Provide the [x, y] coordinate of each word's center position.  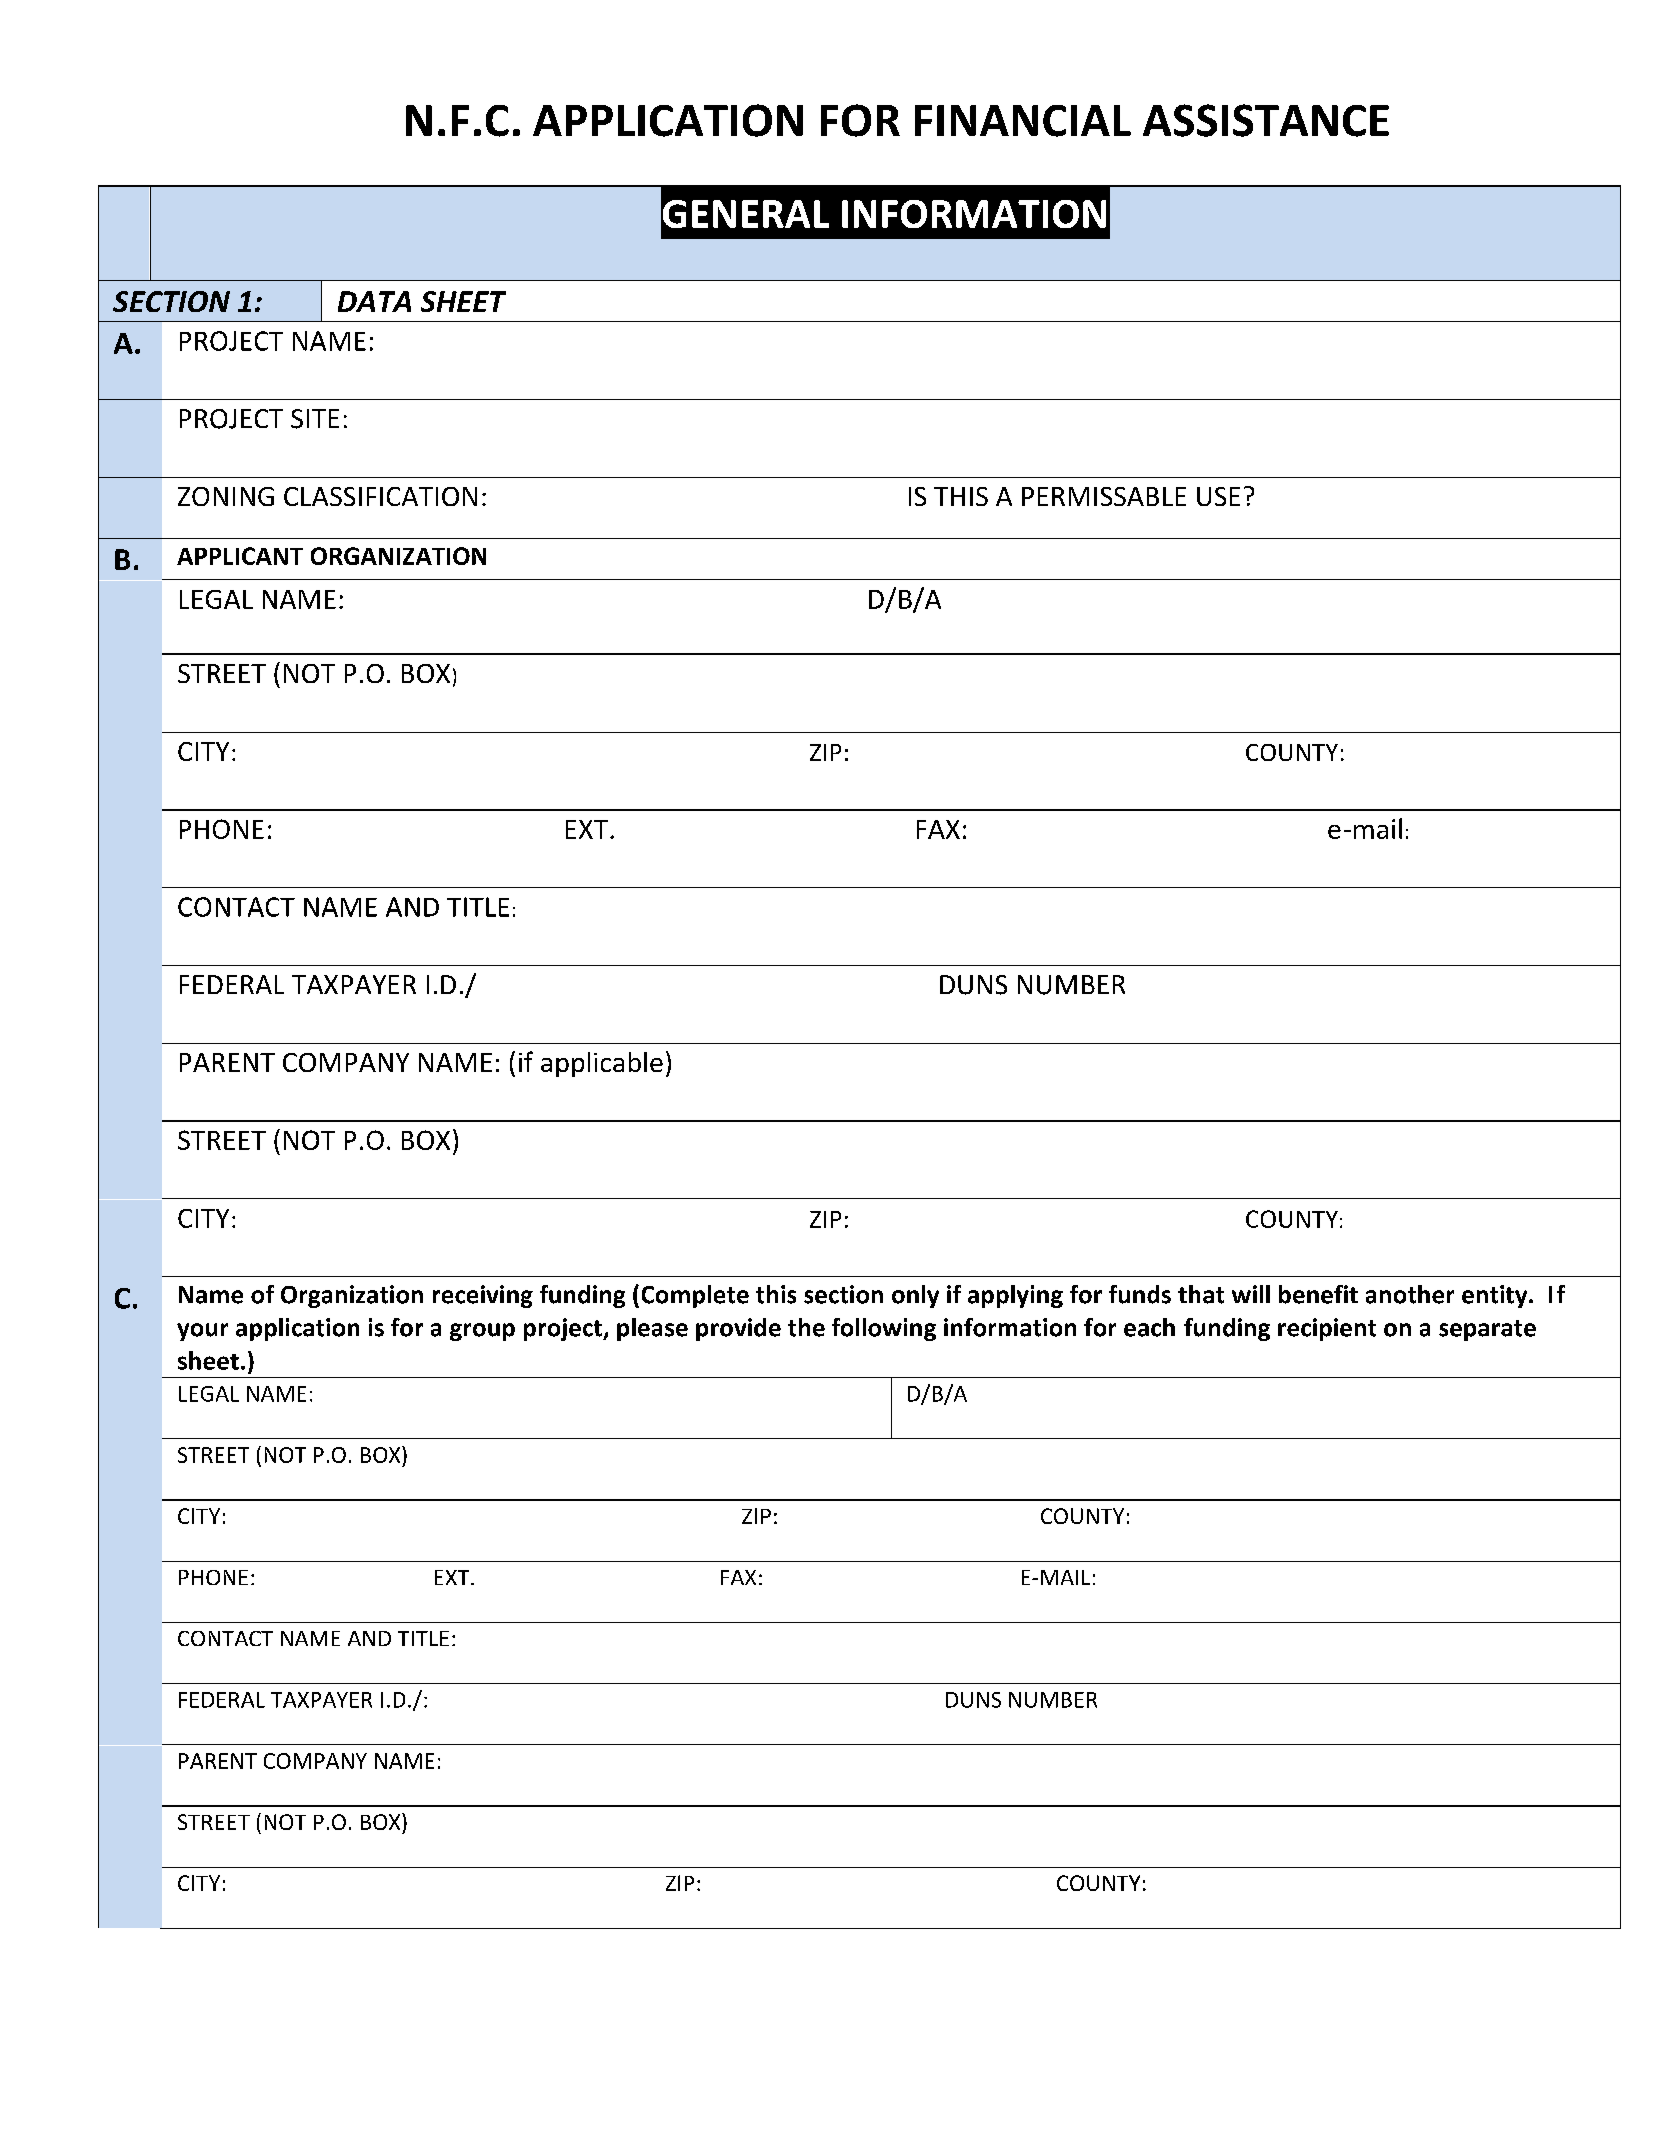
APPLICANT [240, 556]
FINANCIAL [1023, 121]
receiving [483, 1296]
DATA [374, 301]
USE [1218, 496]
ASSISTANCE [1266, 120]
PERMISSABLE [1104, 496]
